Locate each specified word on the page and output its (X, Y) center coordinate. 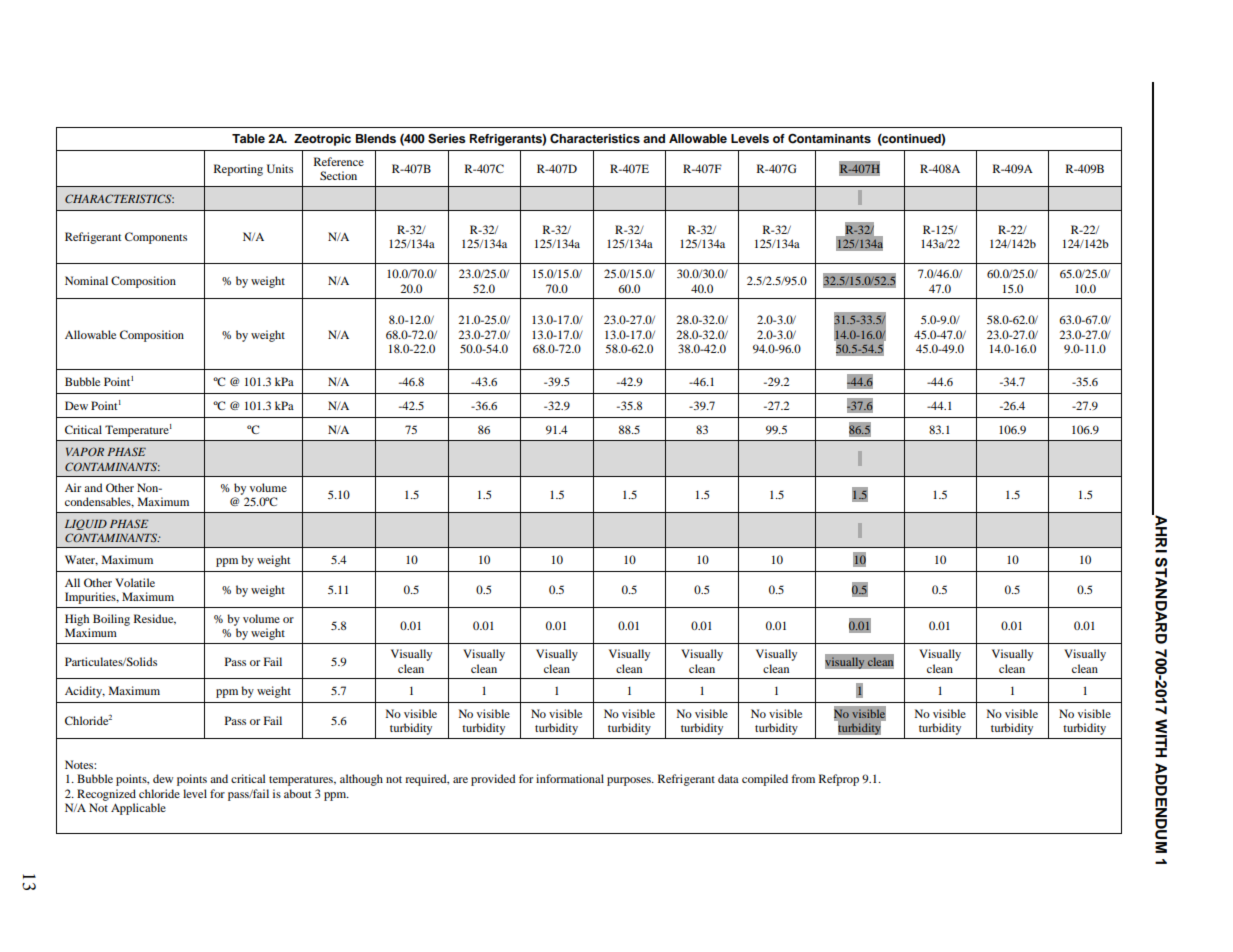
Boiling (111, 620)
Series (447, 138)
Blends (376, 138)
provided (493, 780)
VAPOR (85, 451)
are (460, 780)
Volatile (135, 582)
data (728, 778)
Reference (339, 161)
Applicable (138, 809)
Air (73, 487)
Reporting (238, 170)
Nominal (86, 280)
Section (338, 175)
